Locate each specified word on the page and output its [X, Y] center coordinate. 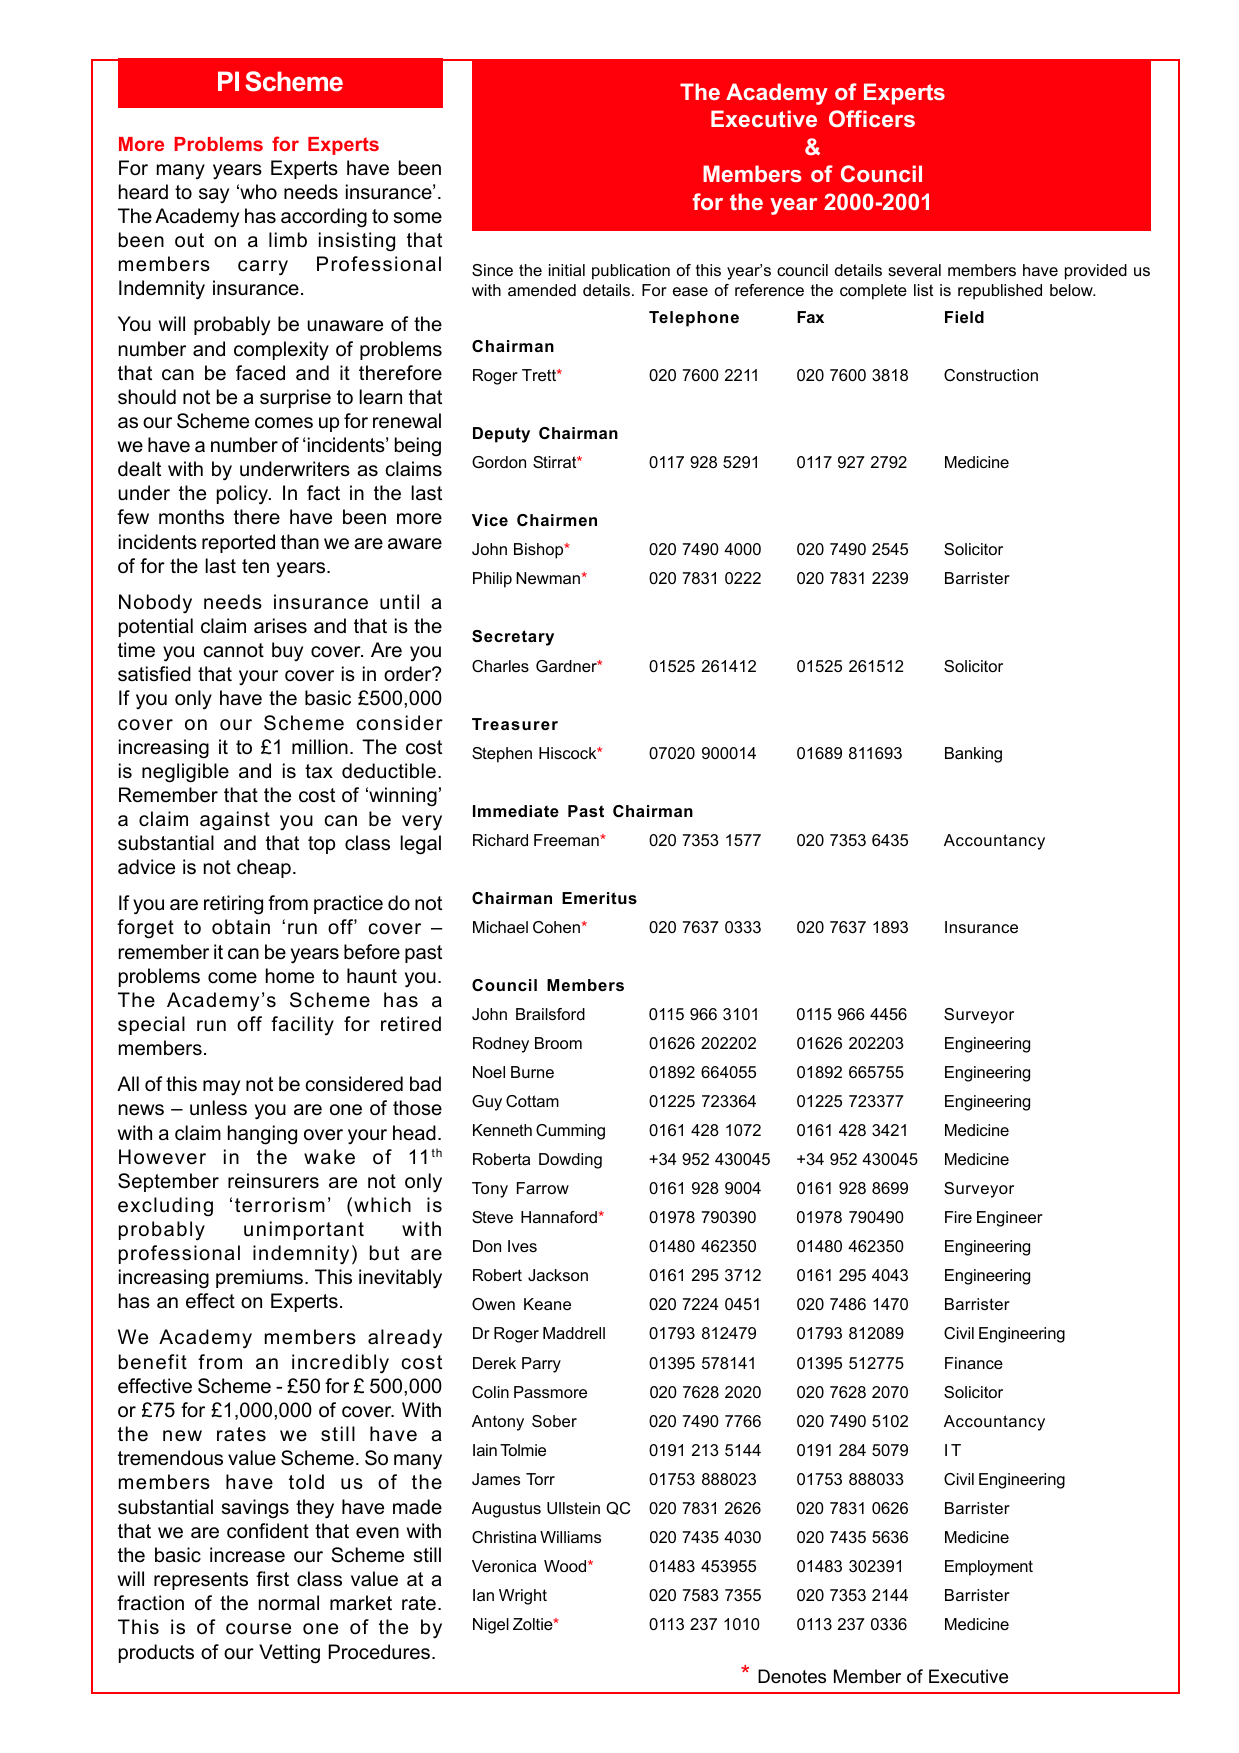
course [258, 1629]
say [214, 195]
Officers [872, 118]
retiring [233, 905]
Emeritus [599, 898]
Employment [989, 1568]
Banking [973, 755]
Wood [566, 1566]
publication [631, 272]
